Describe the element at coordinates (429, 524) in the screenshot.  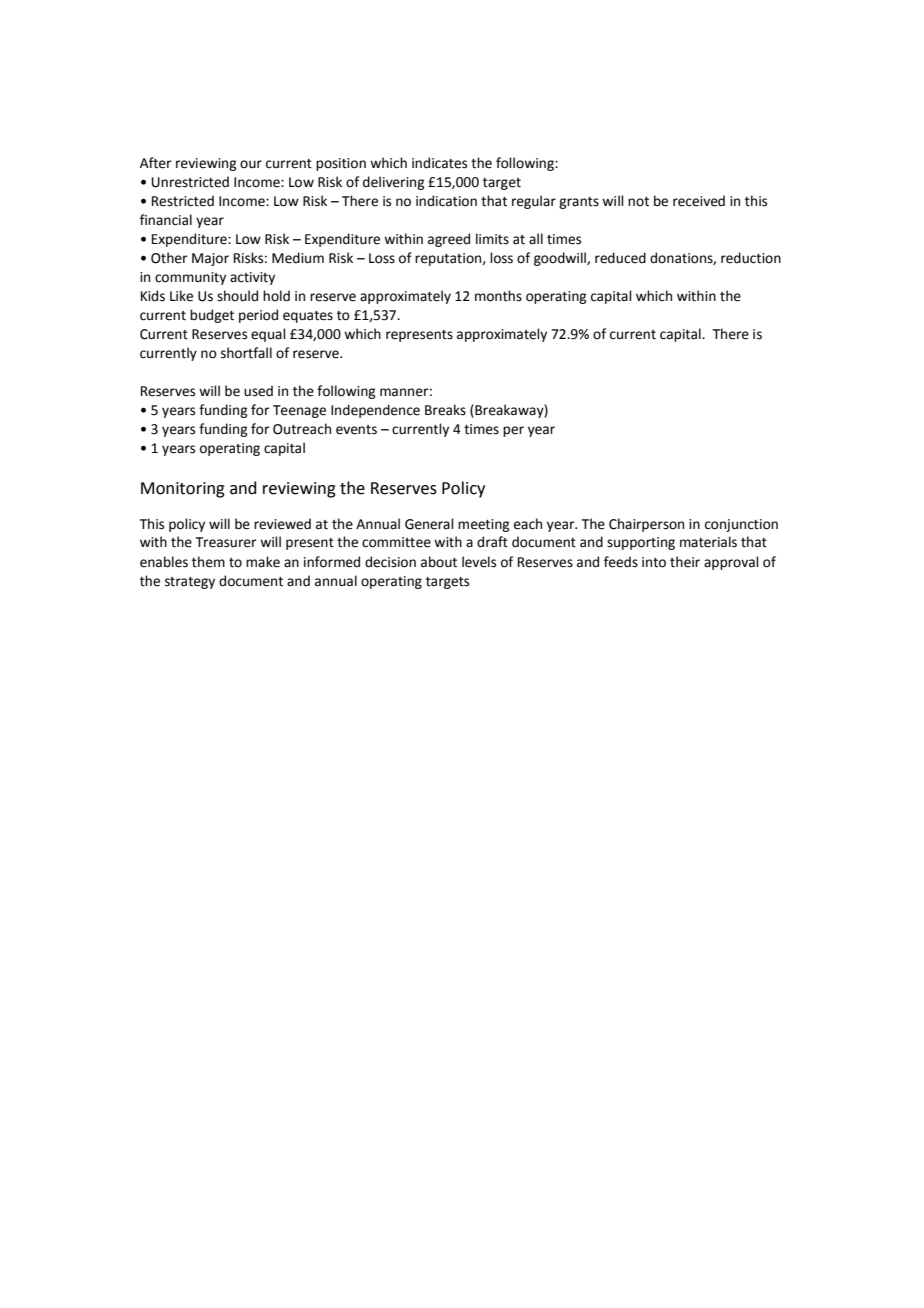
I see `General` at that location.
